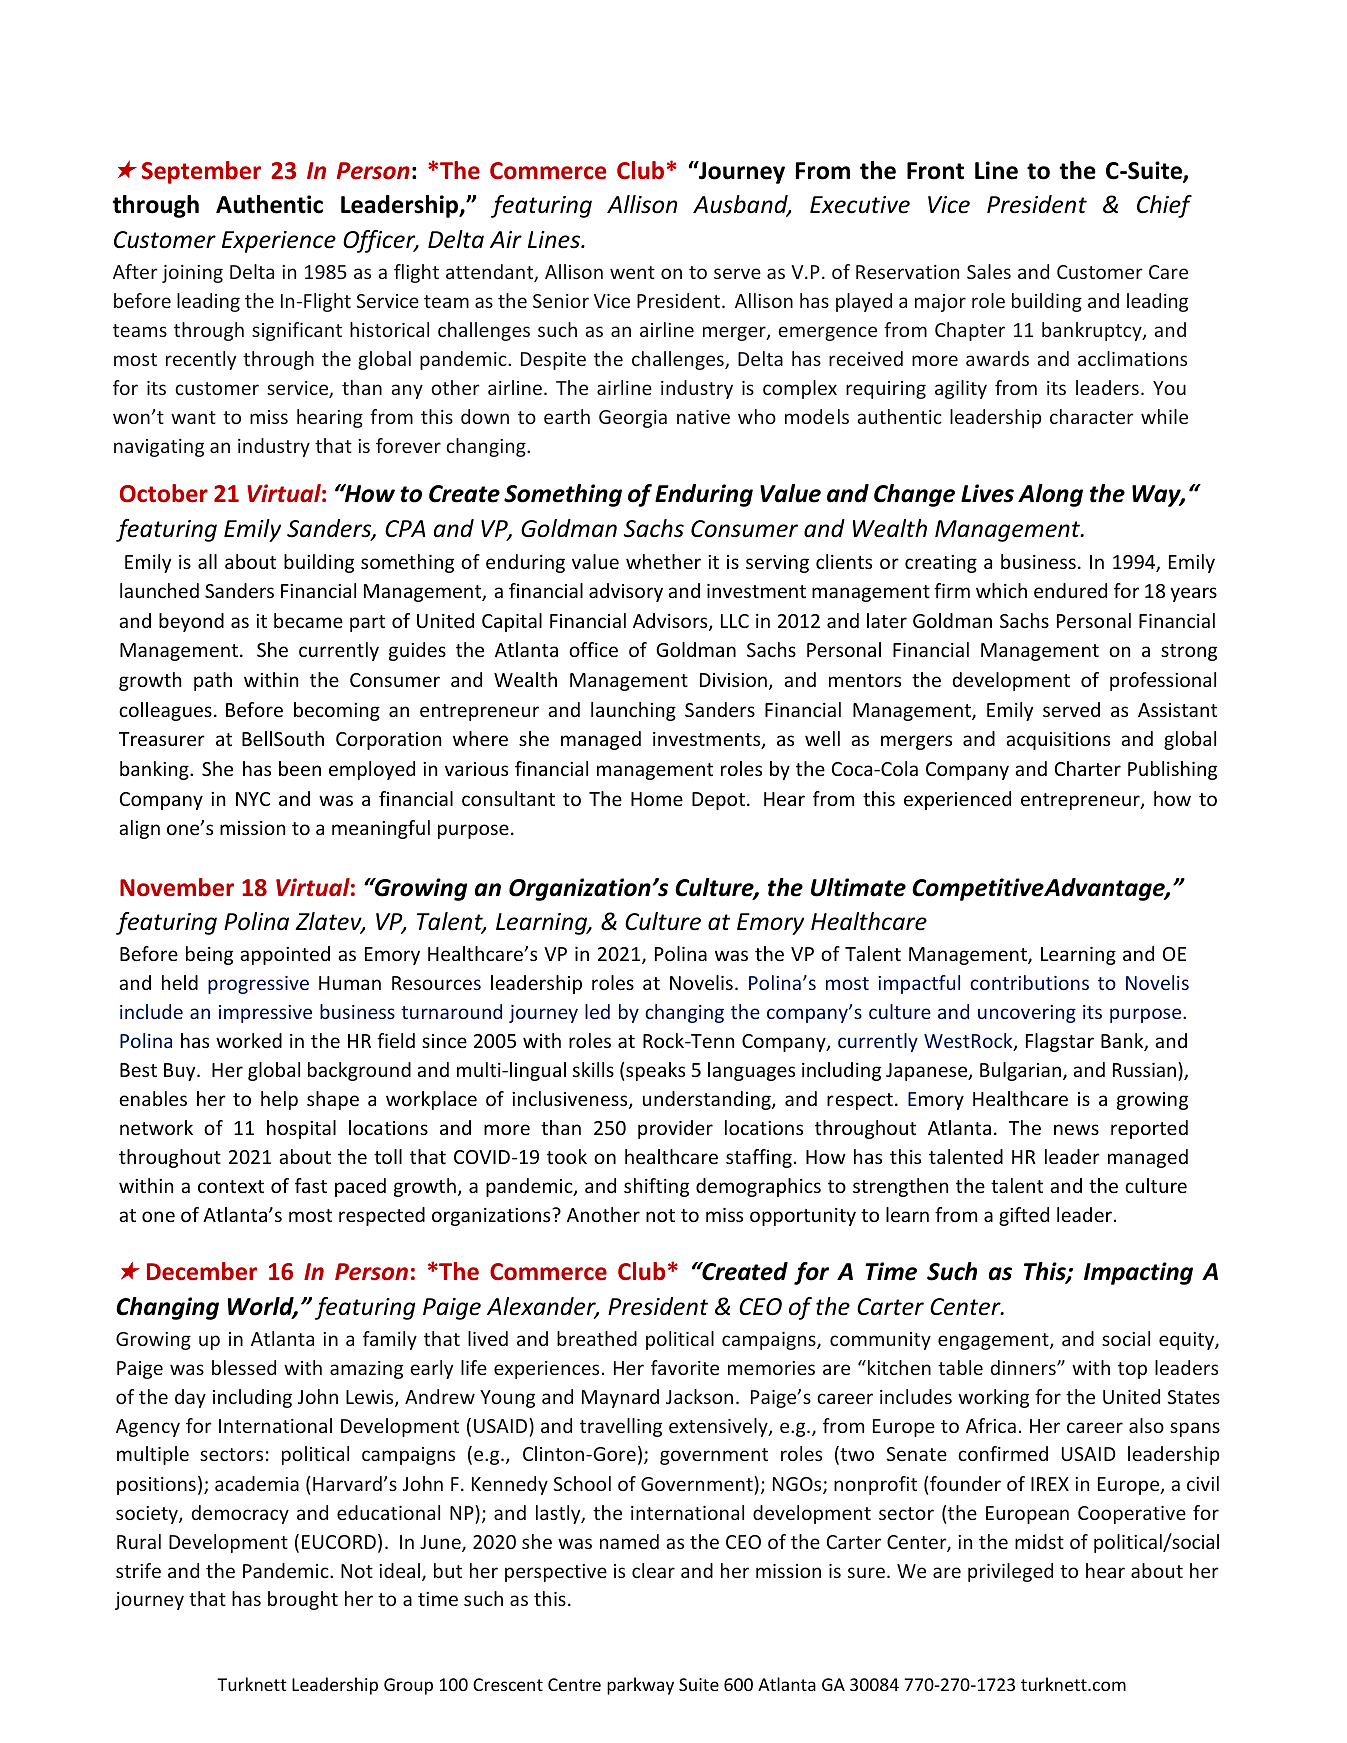 This screenshot has height=1743, width=1347. What do you see at coordinates (597, 1011) in the screenshot?
I see `led` at bounding box center [597, 1011].
